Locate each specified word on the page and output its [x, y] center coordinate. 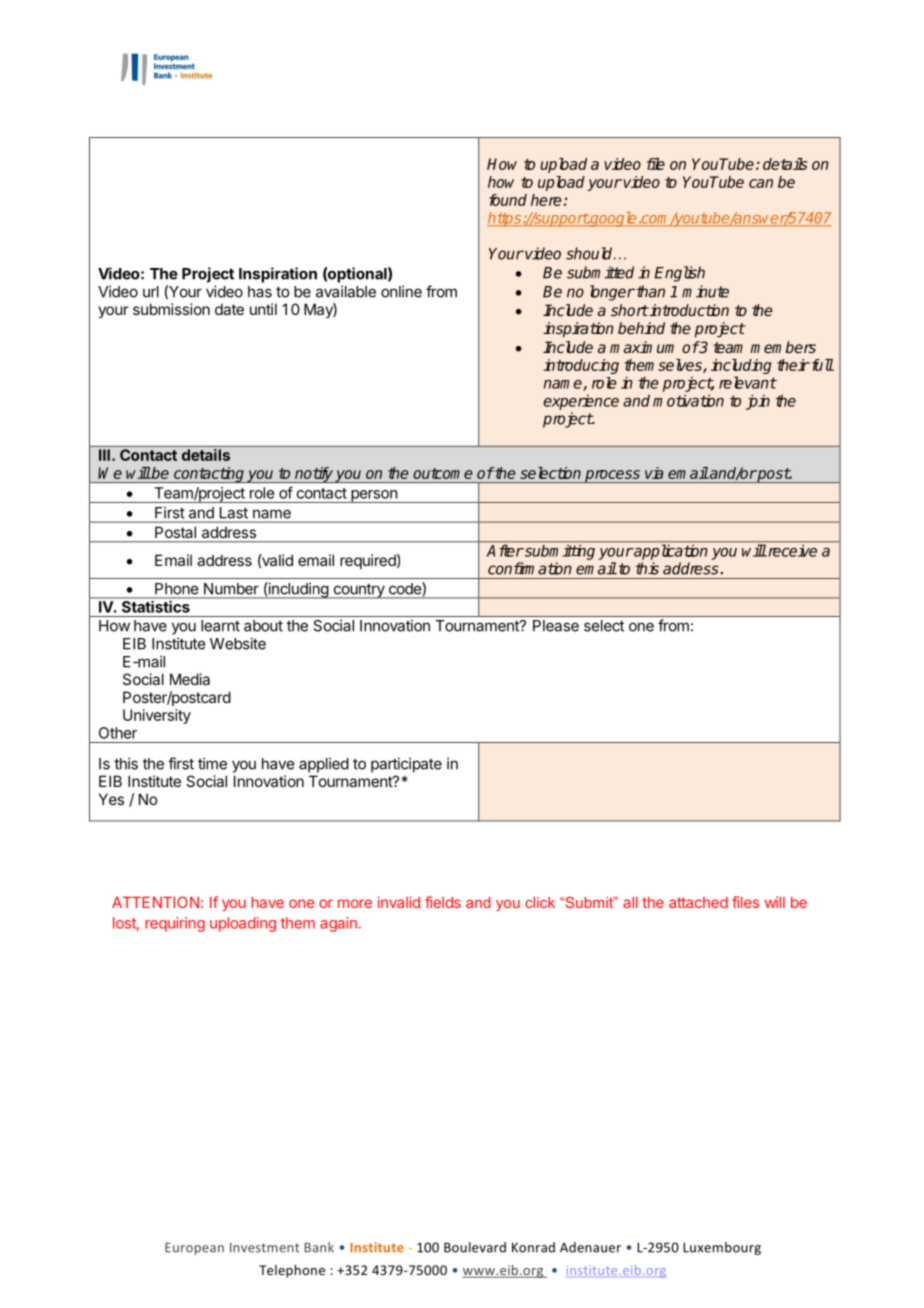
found [508, 200]
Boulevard [475, 1247]
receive [791, 551]
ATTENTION [155, 902]
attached [698, 902]
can [761, 183]
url [151, 292]
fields [443, 902]
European [194, 1249]
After [505, 551]
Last [234, 513]
